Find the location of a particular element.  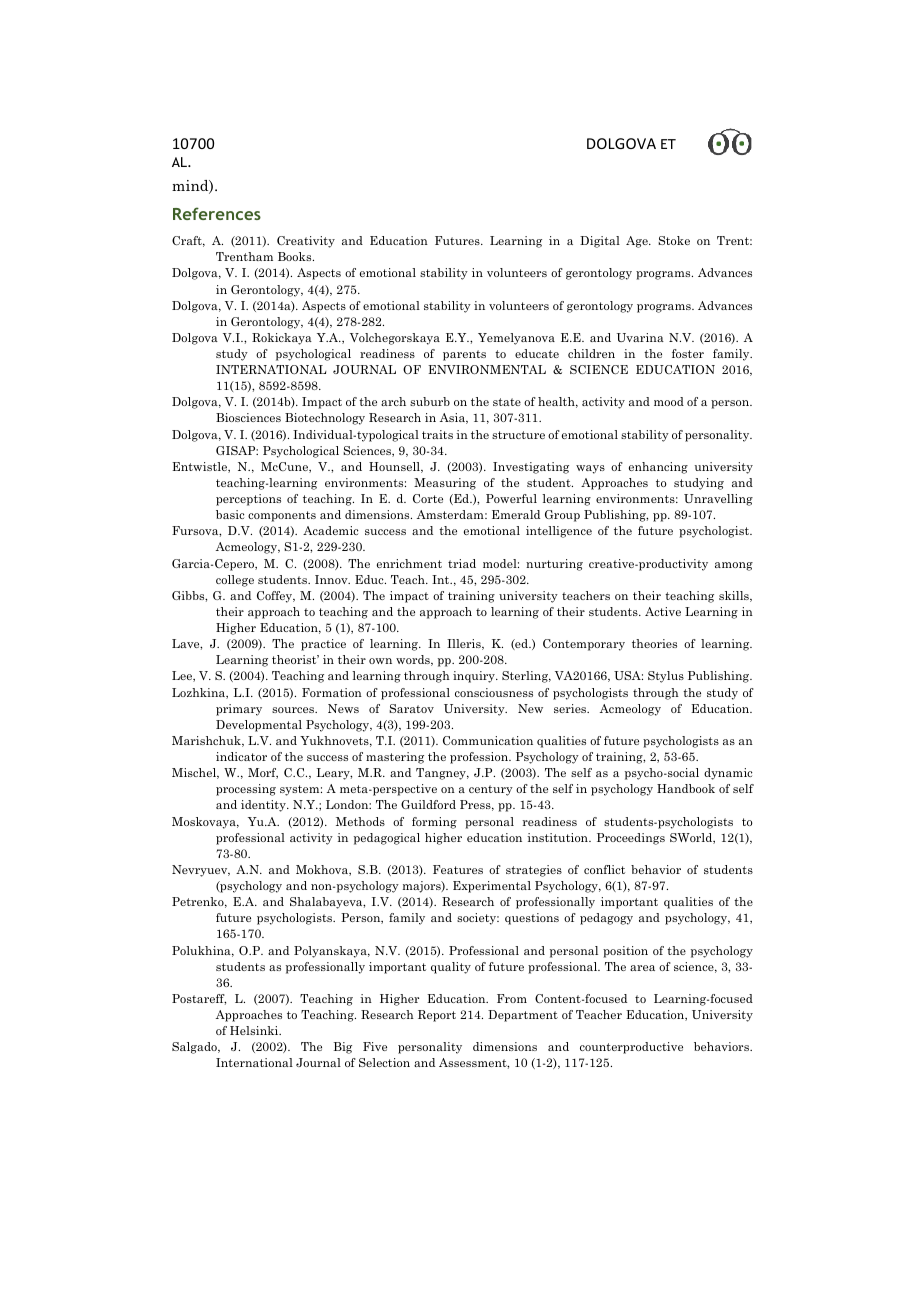

perceptions is located at coordinates (248, 500).
